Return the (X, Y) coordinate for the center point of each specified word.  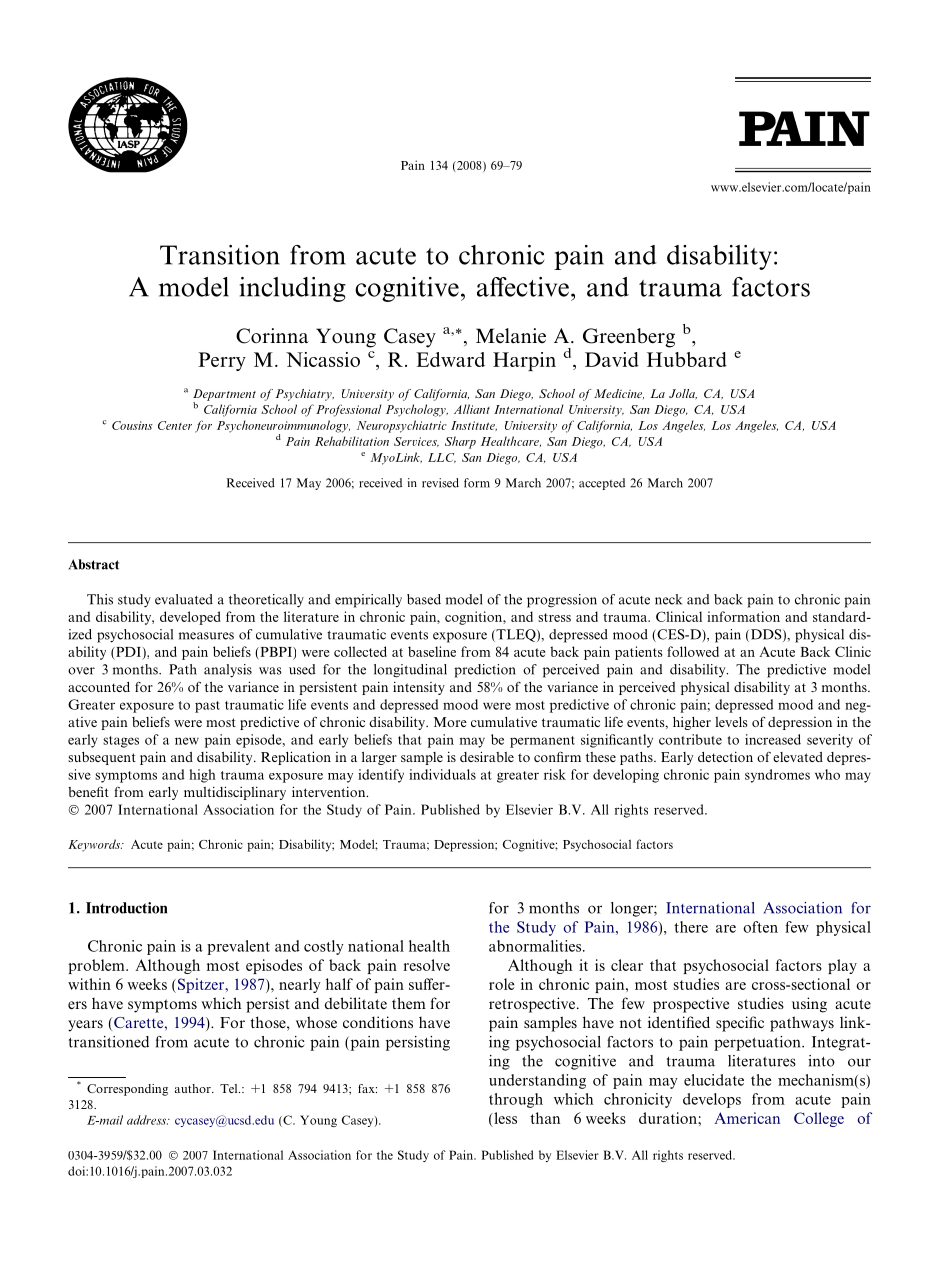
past (207, 707)
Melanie (511, 336)
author (194, 1088)
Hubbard (687, 359)
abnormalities (536, 946)
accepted (602, 484)
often (761, 927)
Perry (222, 361)
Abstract (93, 564)
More (450, 722)
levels (731, 722)
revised (440, 483)
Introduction (126, 908)
